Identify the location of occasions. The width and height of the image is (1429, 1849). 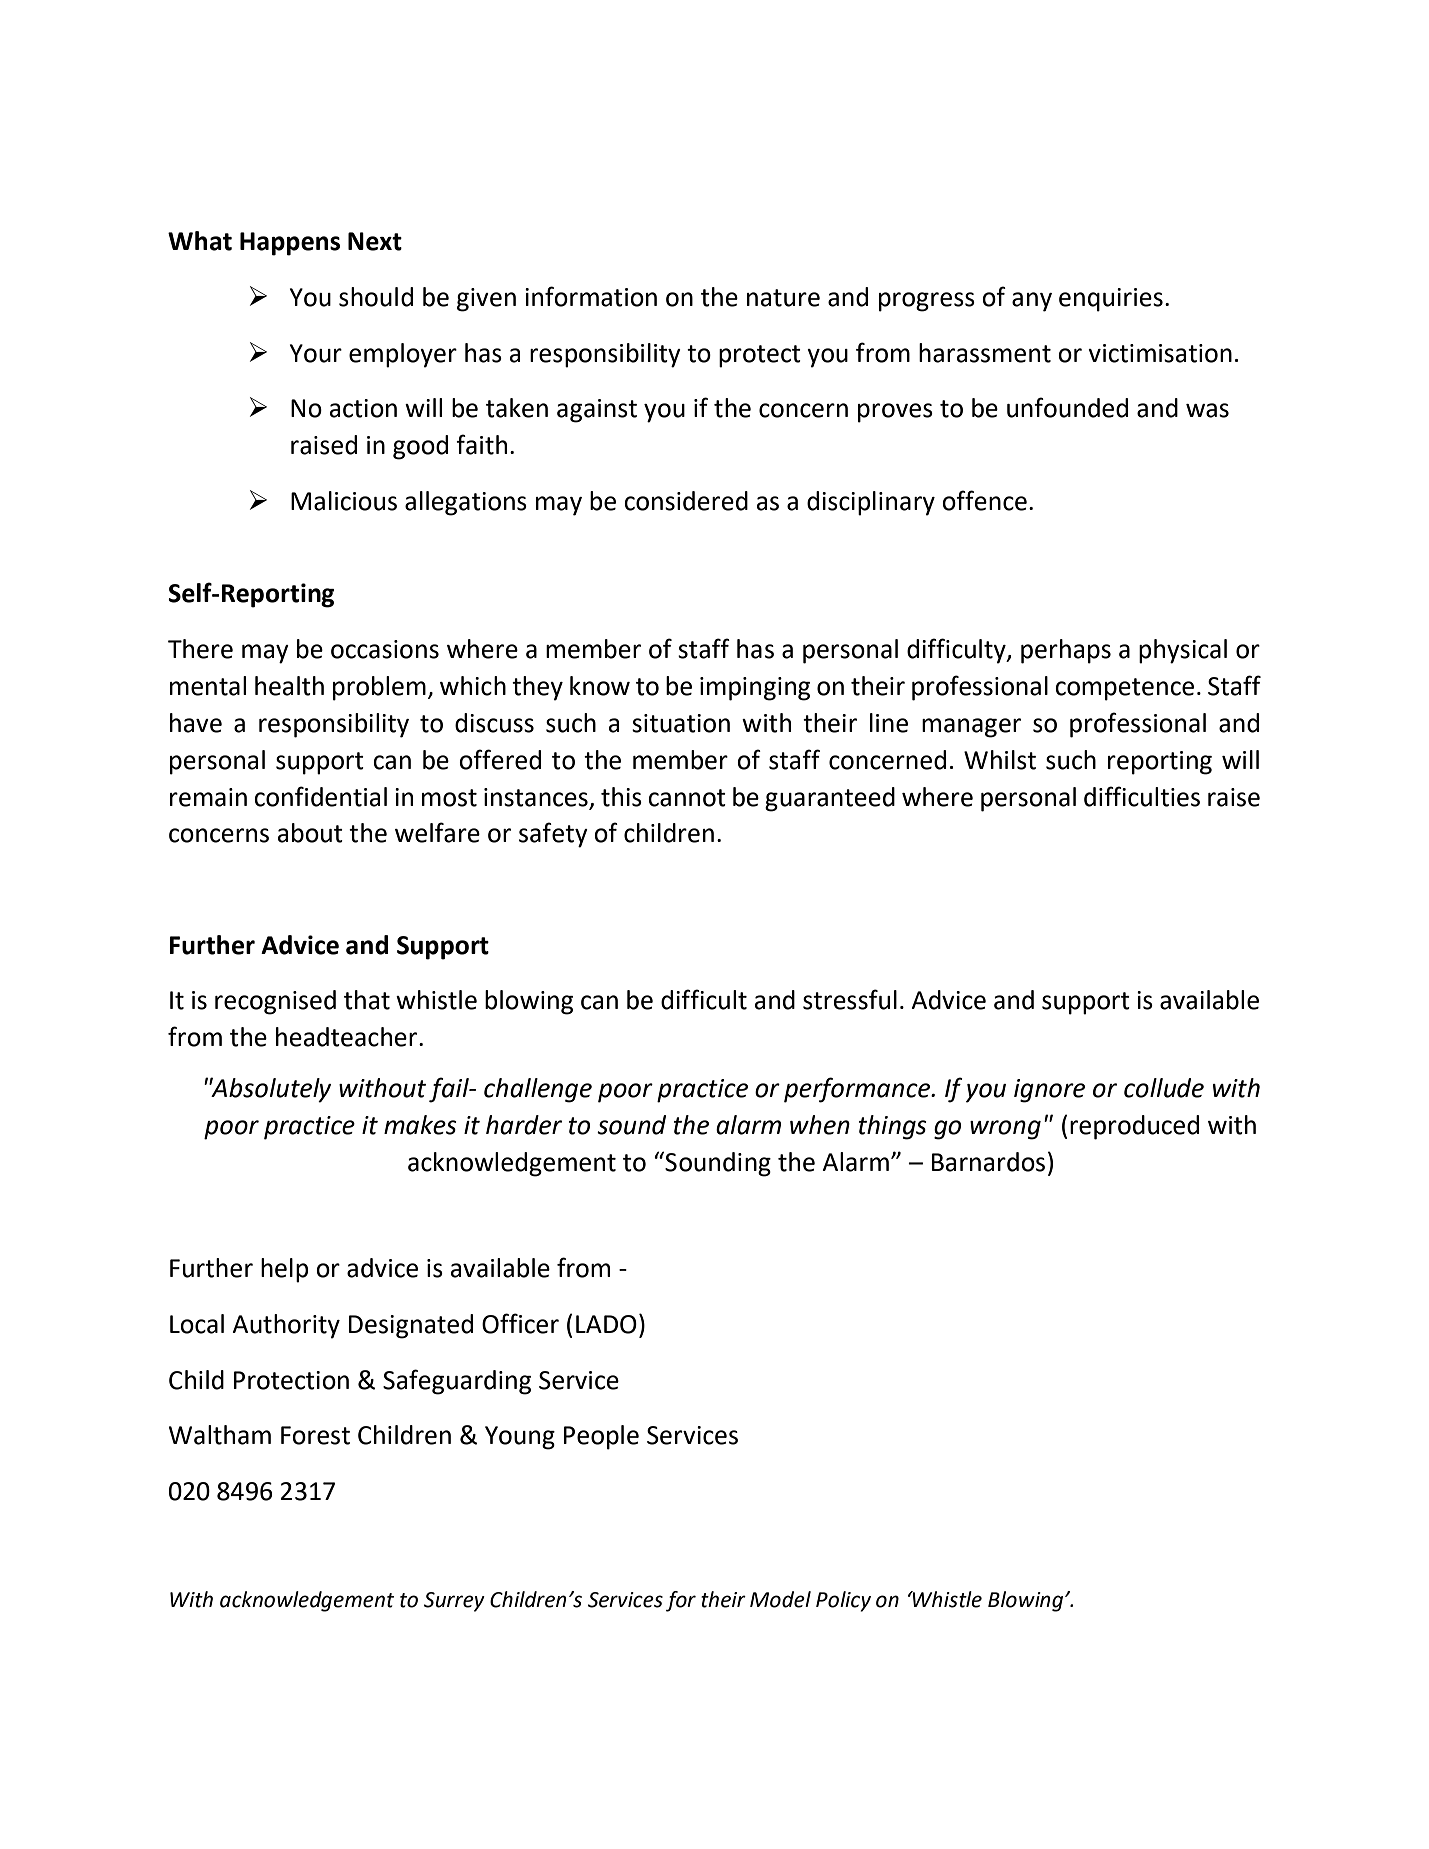
(385, 649).
